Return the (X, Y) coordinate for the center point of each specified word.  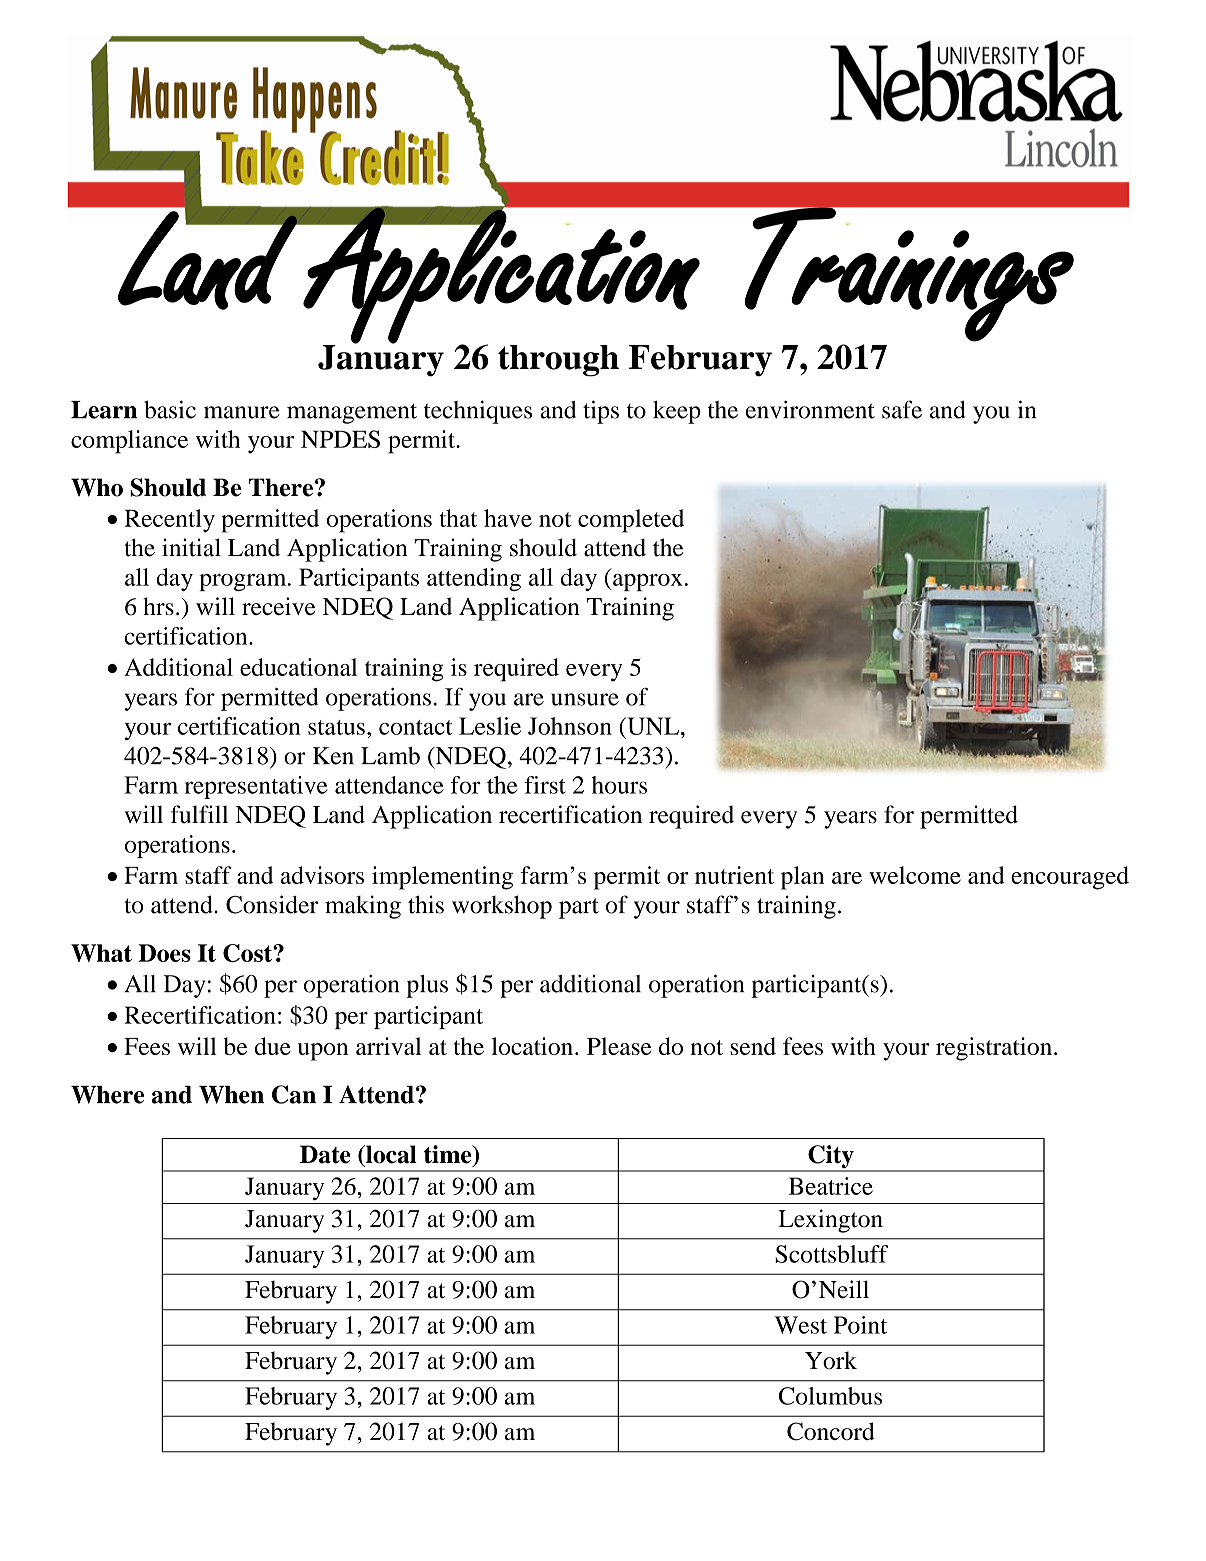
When (231, 1095)
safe (902, 409)
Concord (831, 1431)
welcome (915, 875)
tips (601, 412)
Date (325, 1154)
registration (995, 1049)
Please (619, 1046)
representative (255, 787)
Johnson (570, 726)
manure (242, 412)
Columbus (830, 1396)
